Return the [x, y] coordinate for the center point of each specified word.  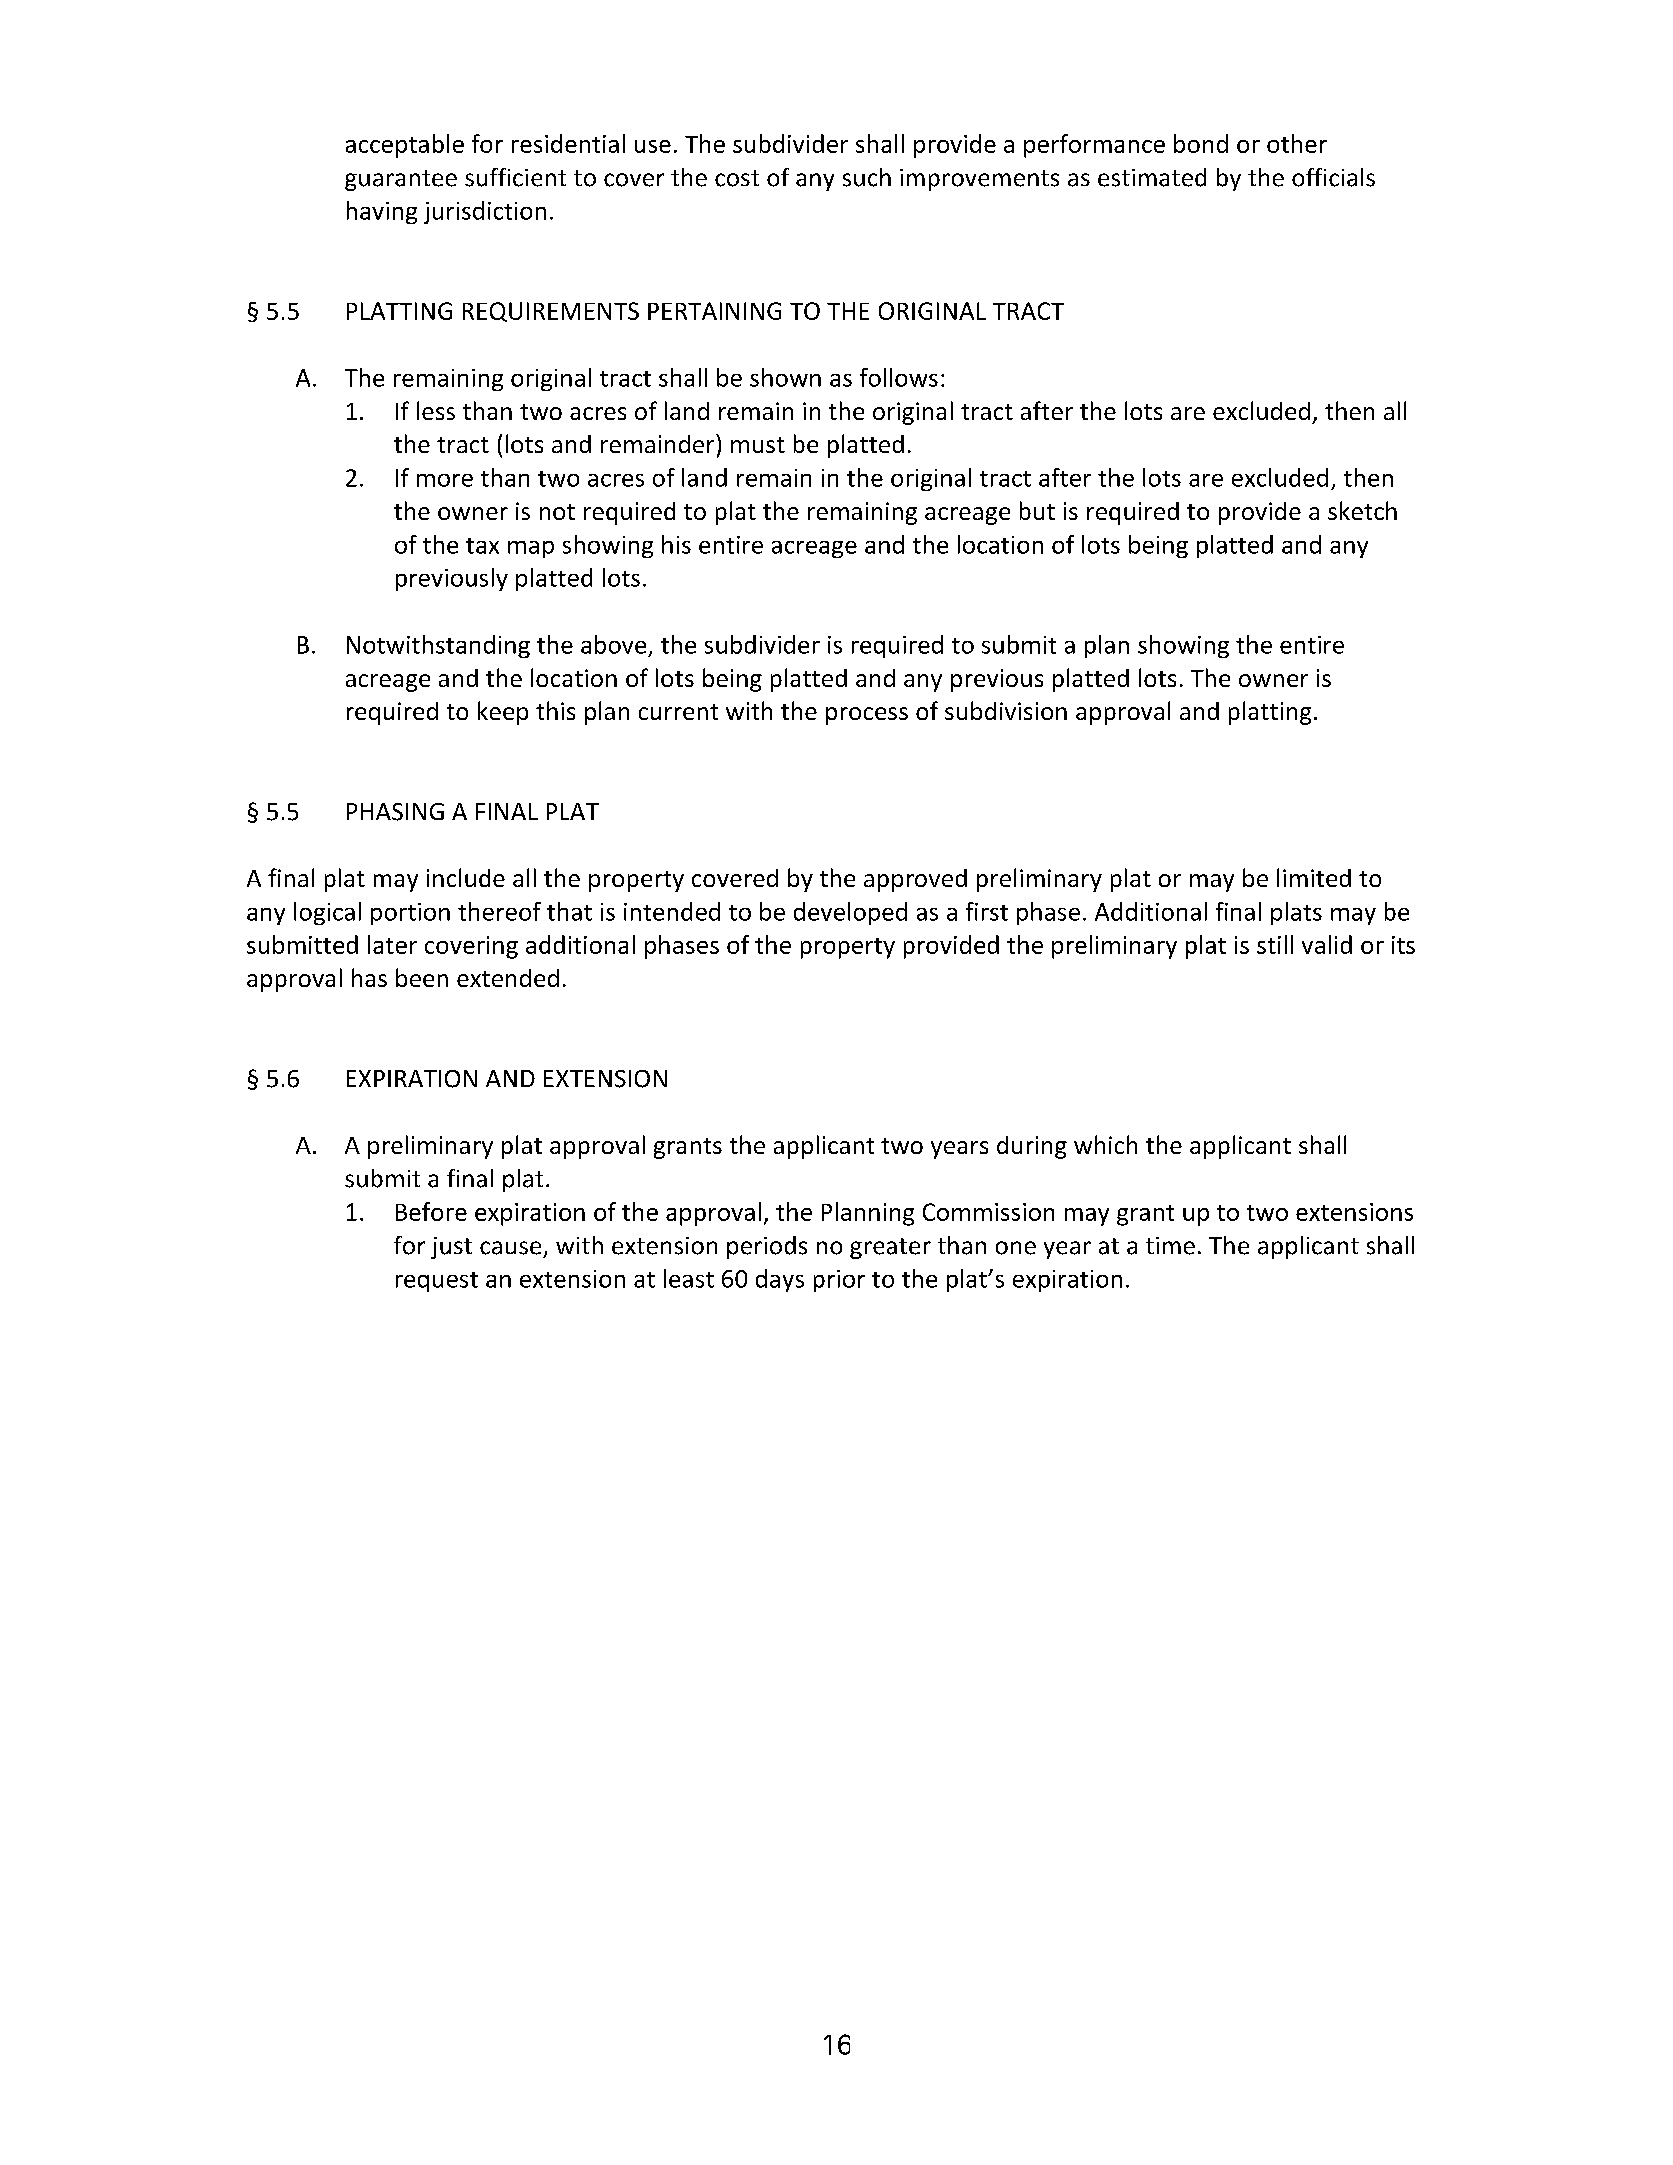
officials [1333, 177]
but [1037, 510]
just [451, 1248]
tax [482, 546]
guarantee [401, 180]
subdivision [1006, 710]
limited [1314, 877]
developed [850, 913]
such [867, 177]
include [466, 877]
